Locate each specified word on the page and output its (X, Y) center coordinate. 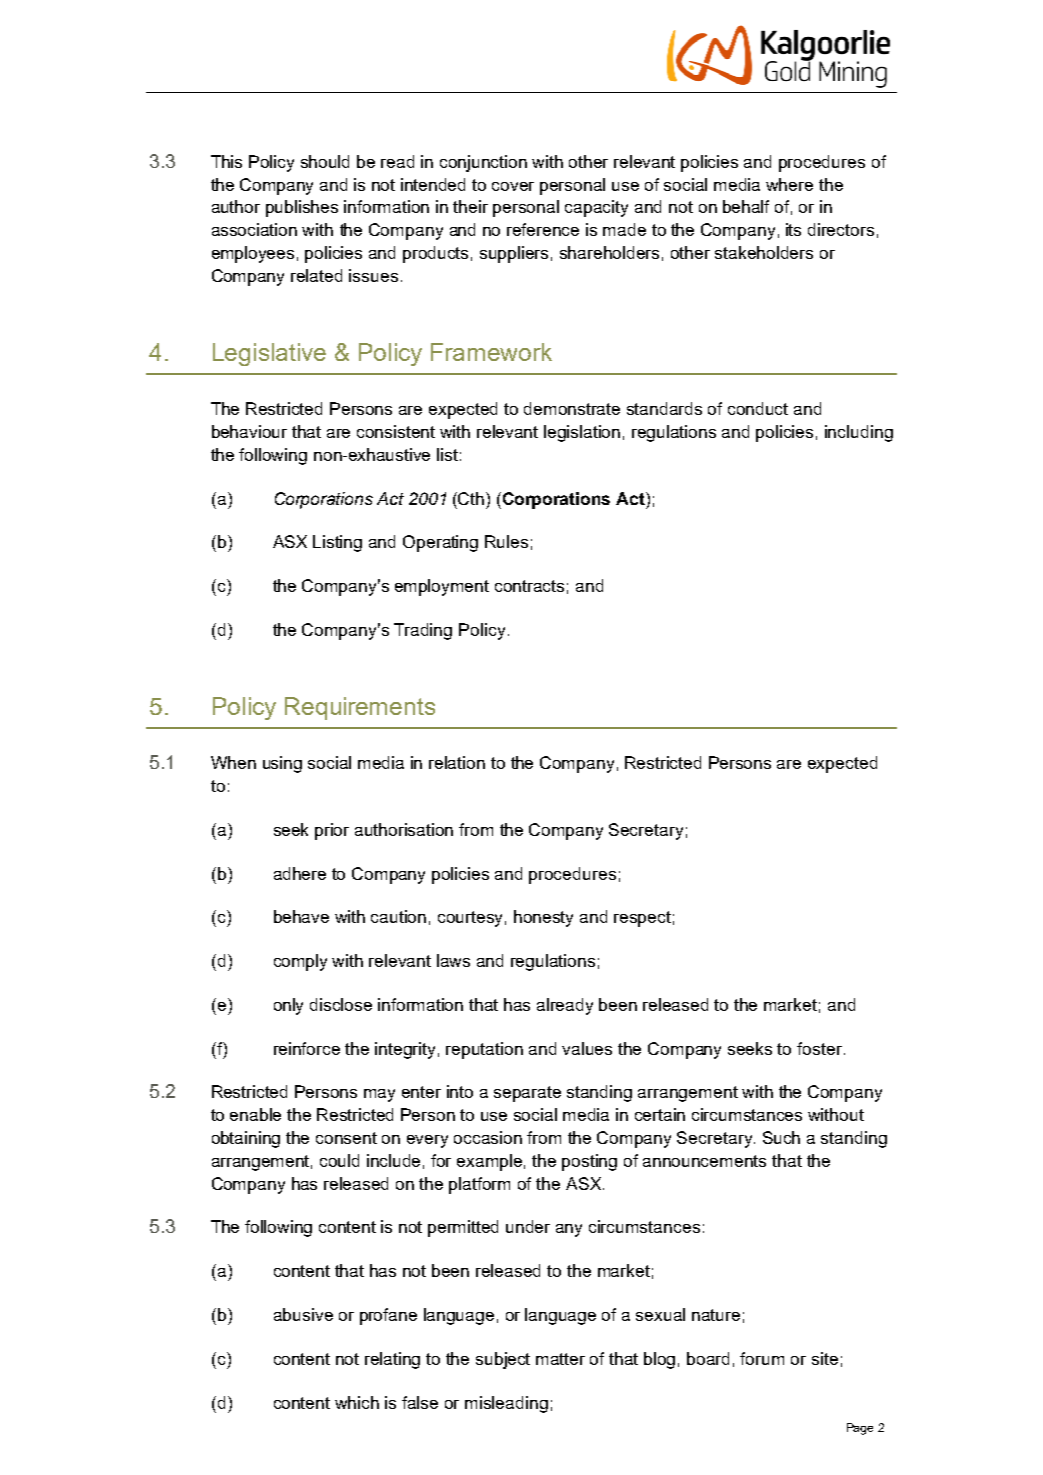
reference (543, 229)
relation (457, 762)
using (282, 764)
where (789, 184)
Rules (506, 541)
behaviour (249, 431)
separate (527, 1094)
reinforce (307, 1048)
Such (781, 1137)
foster (819, 1048)
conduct (758, 408)
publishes (302, 208)
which (357, 1402)
